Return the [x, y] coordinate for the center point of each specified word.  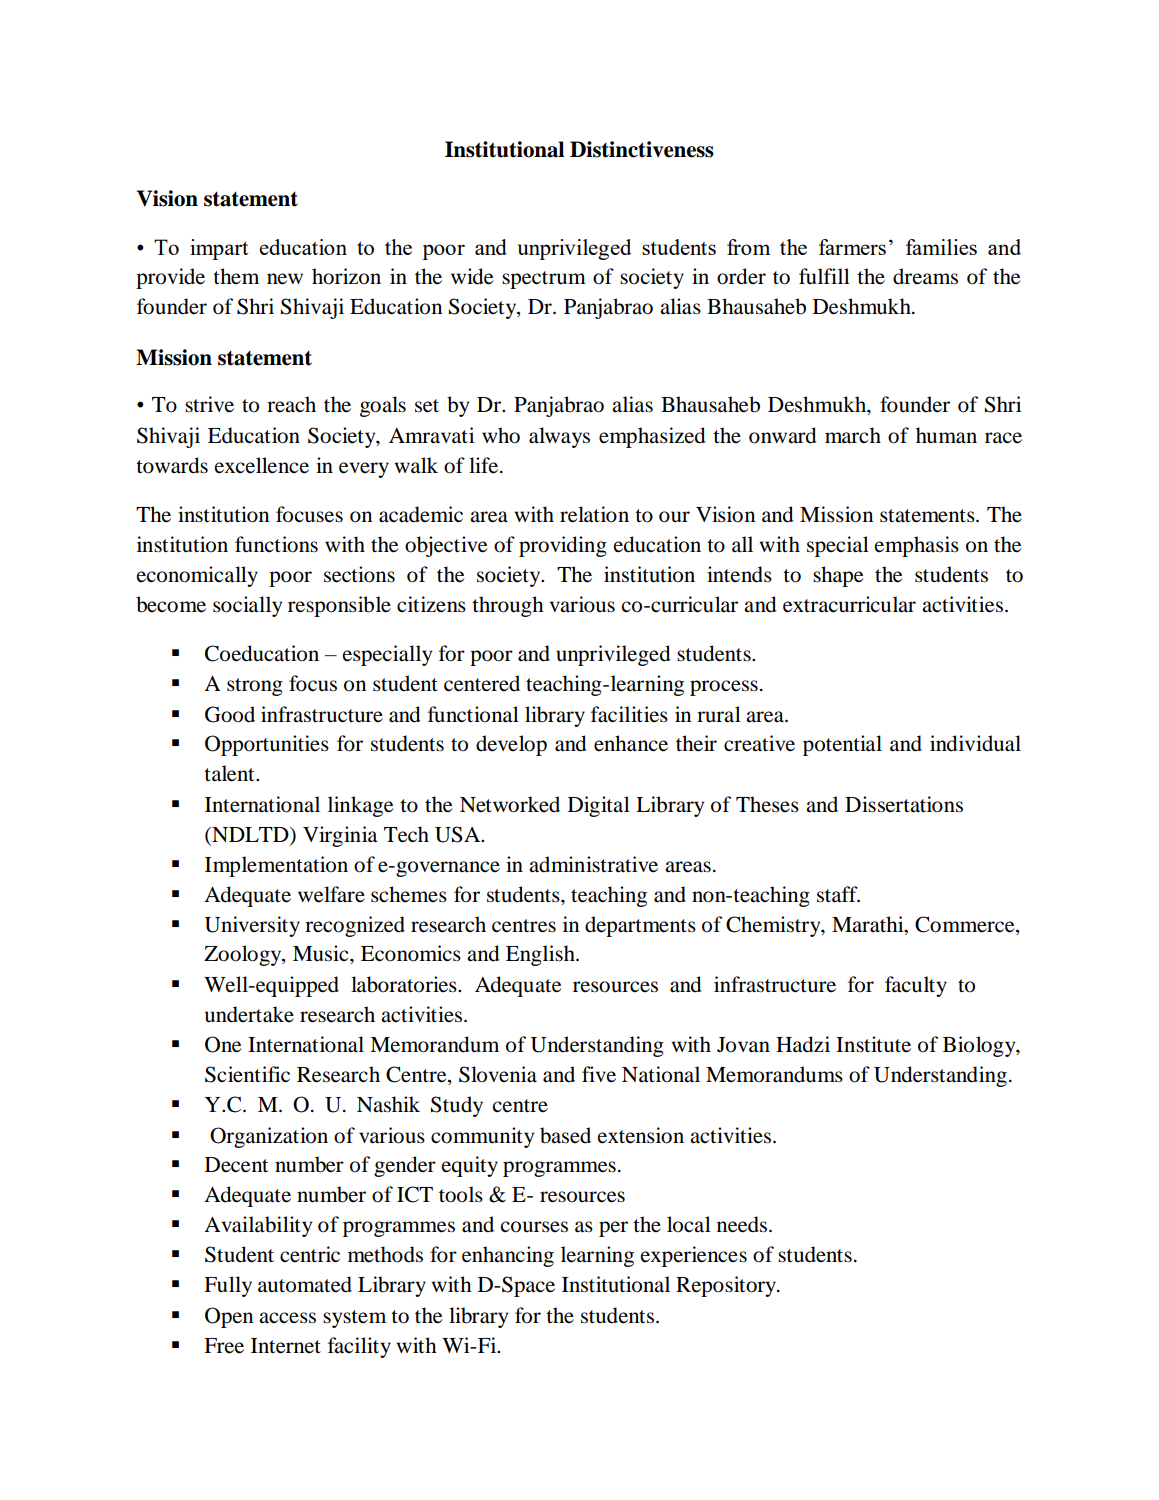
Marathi [869, 924]
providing [563, 546]
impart [219, 249]
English [541, 955]
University [252, 926]
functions [276, 544]
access [287, 1318]
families [941, 247]
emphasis [917, 546]
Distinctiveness [642, 149]
